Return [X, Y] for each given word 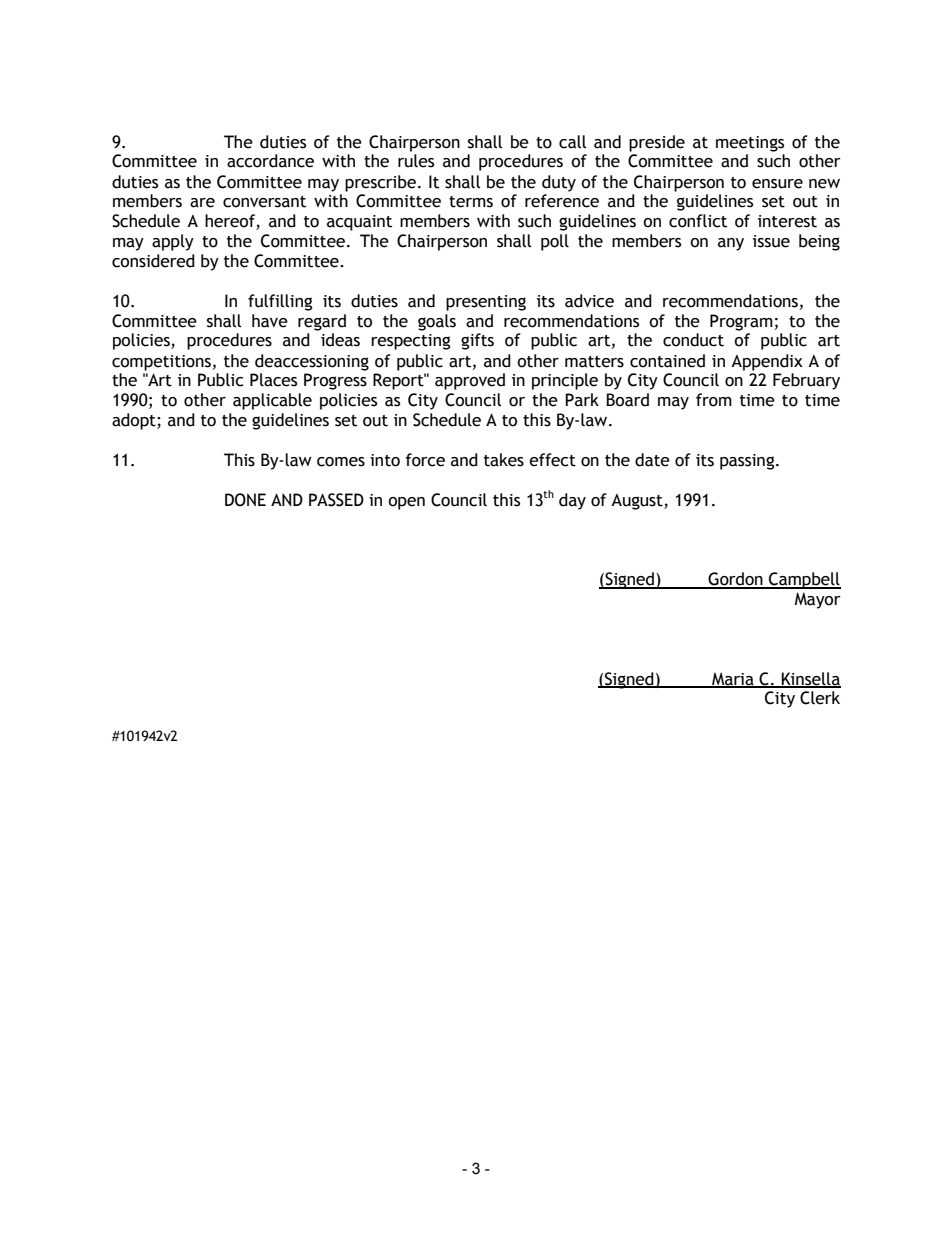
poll [555, 242]
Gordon [735, 580]
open [406, 503]
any [731, 244]
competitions [161, 363]
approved [470, 381]
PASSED [336, 500]
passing [748, 462]
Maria [733, 679]
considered [153, 261]
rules [416, 161]
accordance [270, 161]
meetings [750, 144]
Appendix [767, 362]
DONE [245, 500]
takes [504, 460]
